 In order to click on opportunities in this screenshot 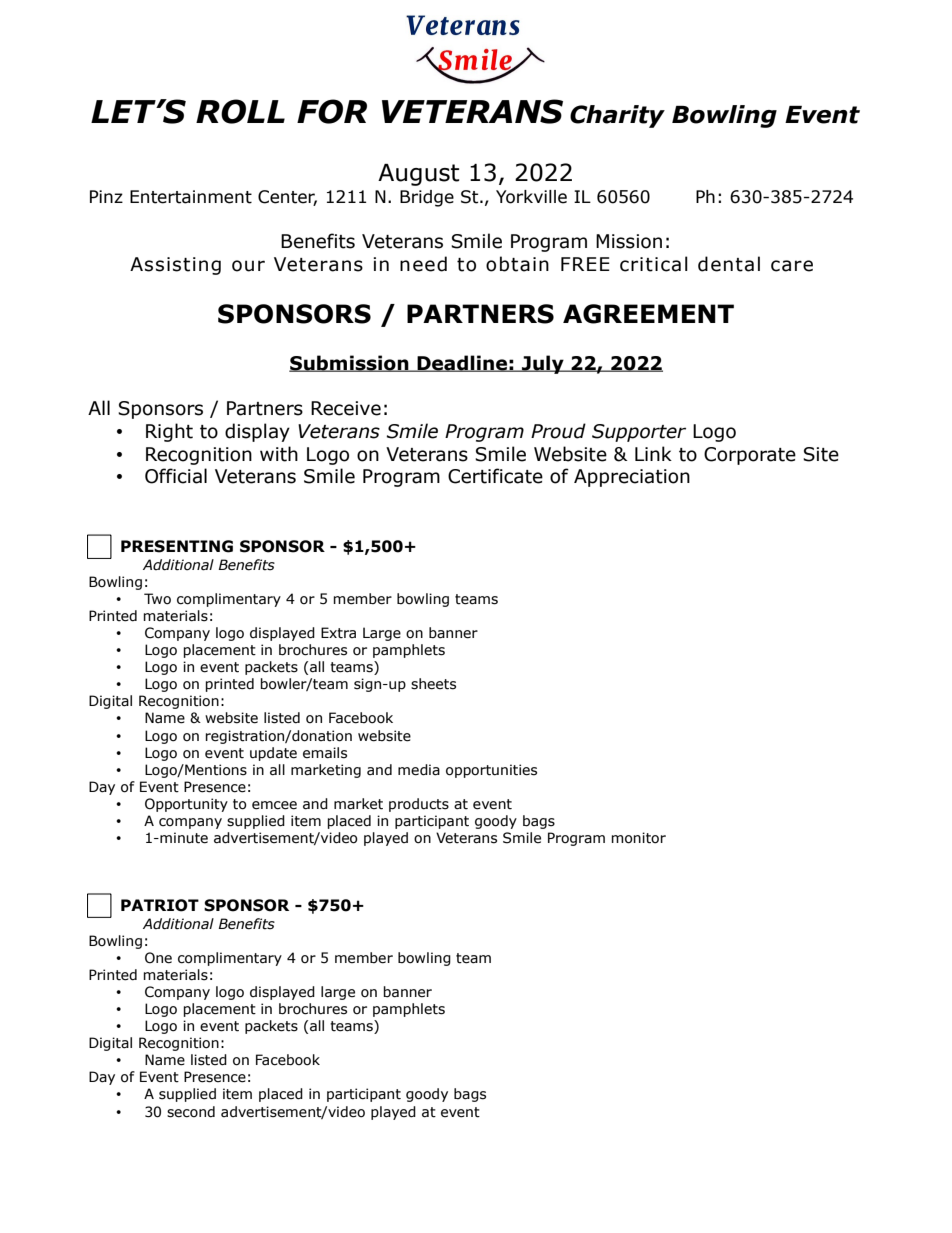, I will do `click(491, 771)`.
